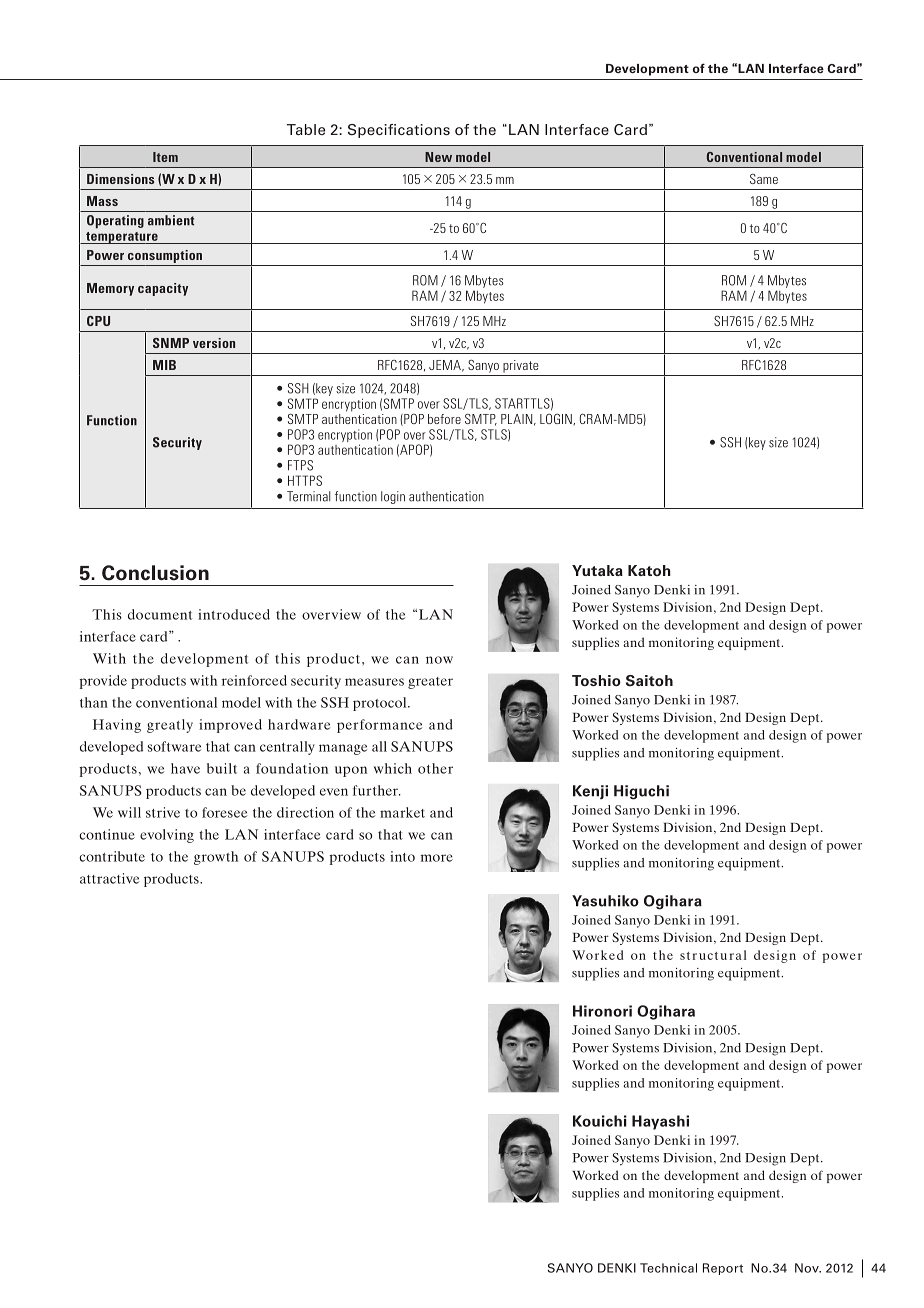  I want to click on Report, so click(723, 1269).
